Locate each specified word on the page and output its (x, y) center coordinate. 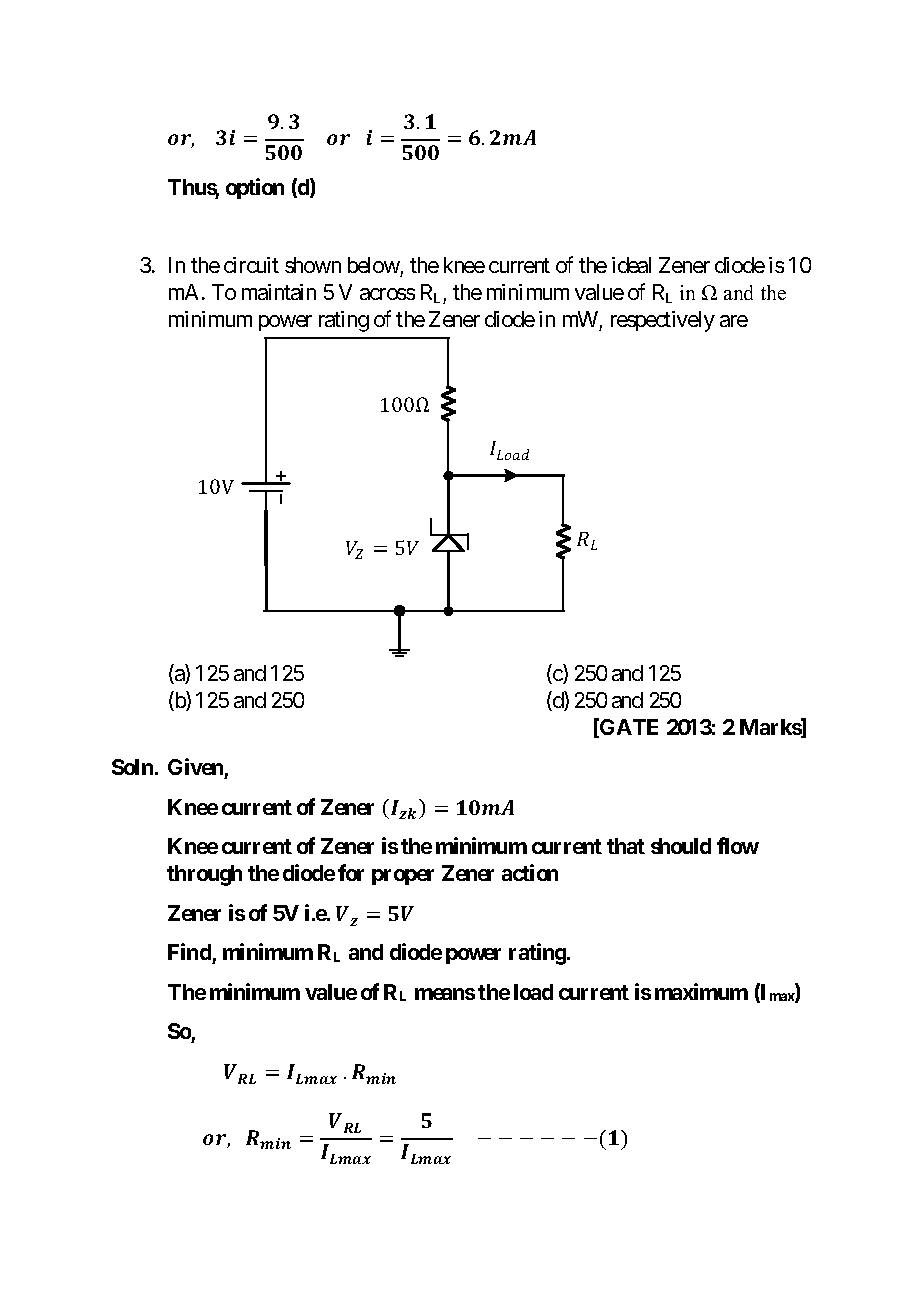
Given (195, 766)
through (204, 875)
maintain (279, 292)
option (255, 188)
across (387, 294)
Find (190, 953)
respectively (663, 321)
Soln (132, 767)
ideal (631, 265)
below (374, 265)
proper (403, 877)
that (626, 846)
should (681, 846)
